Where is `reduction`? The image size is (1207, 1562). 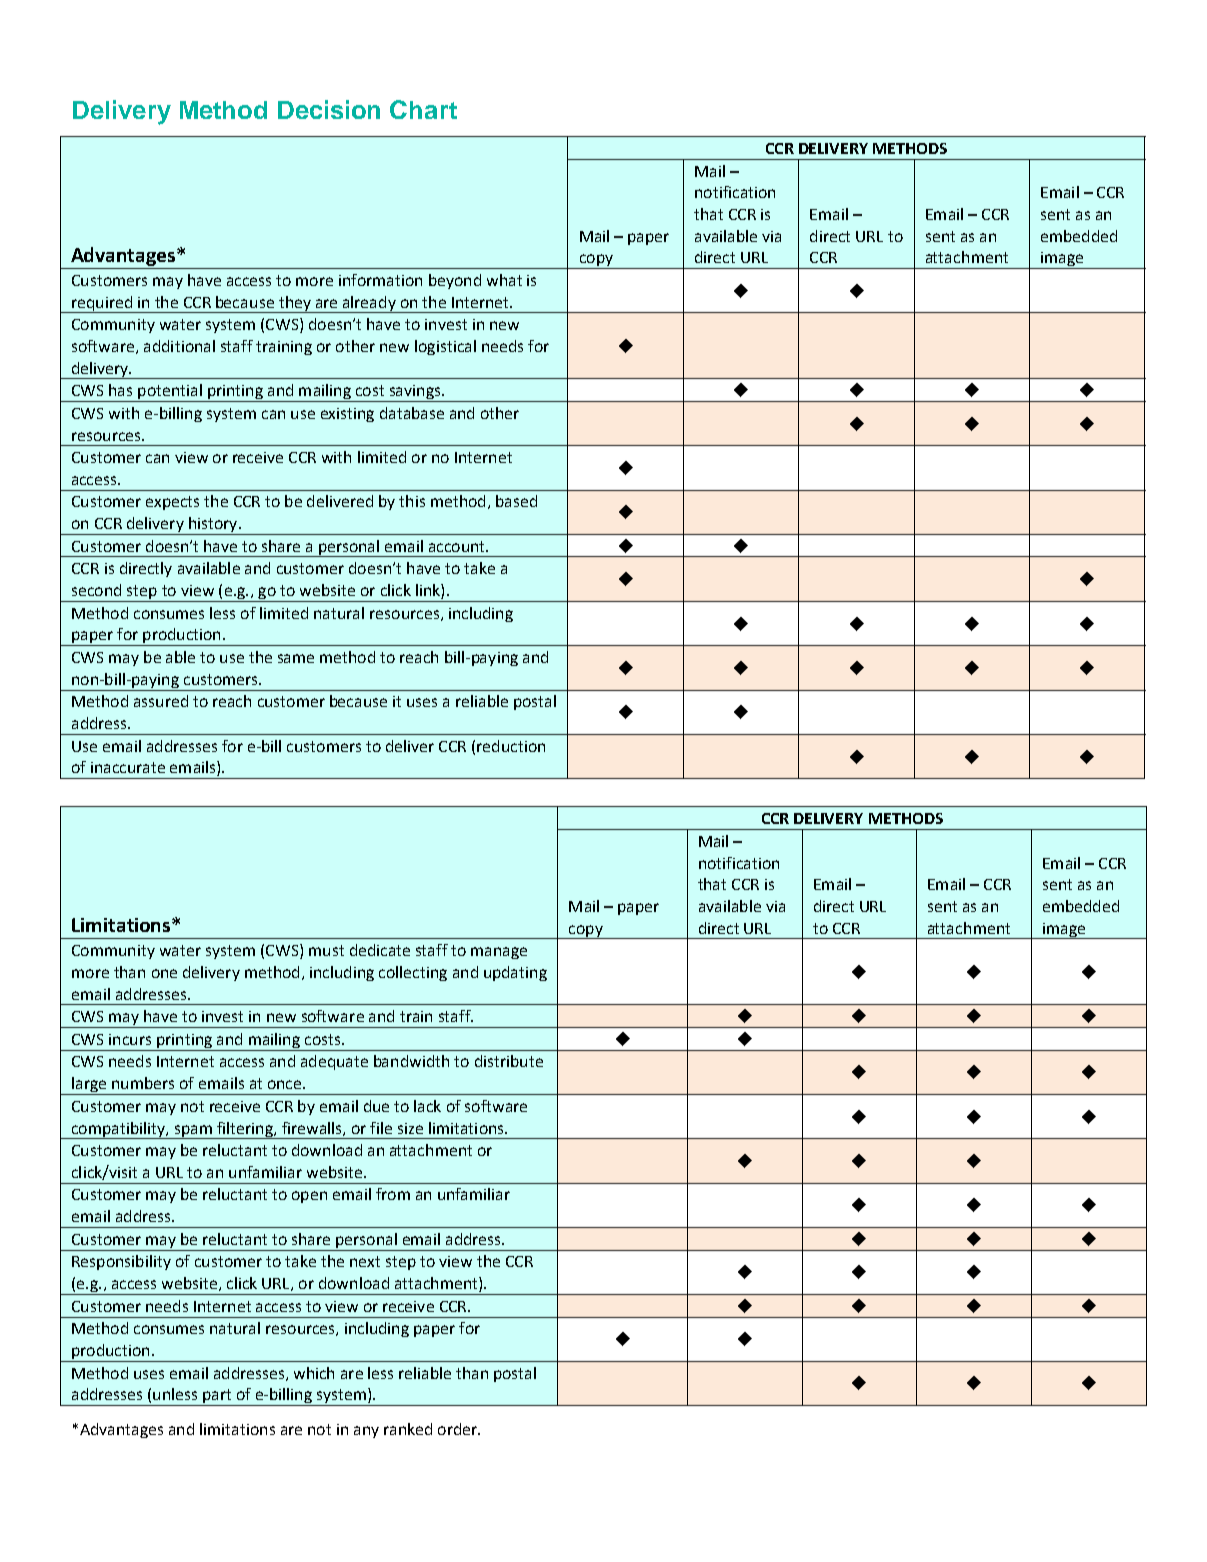
reduction is located at coordinates (511, 746).
